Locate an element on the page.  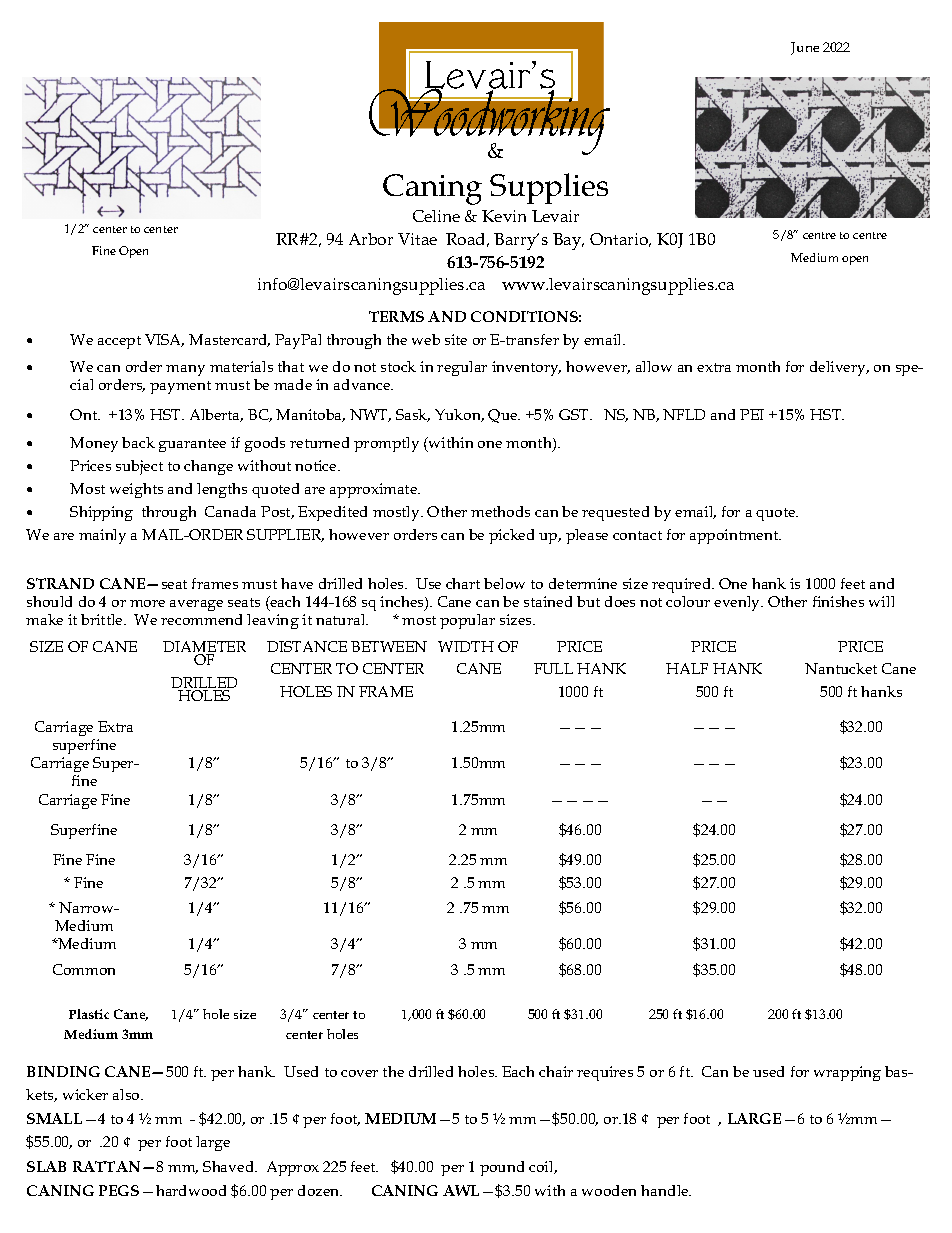
also is located at coordinates (127, 1094).
